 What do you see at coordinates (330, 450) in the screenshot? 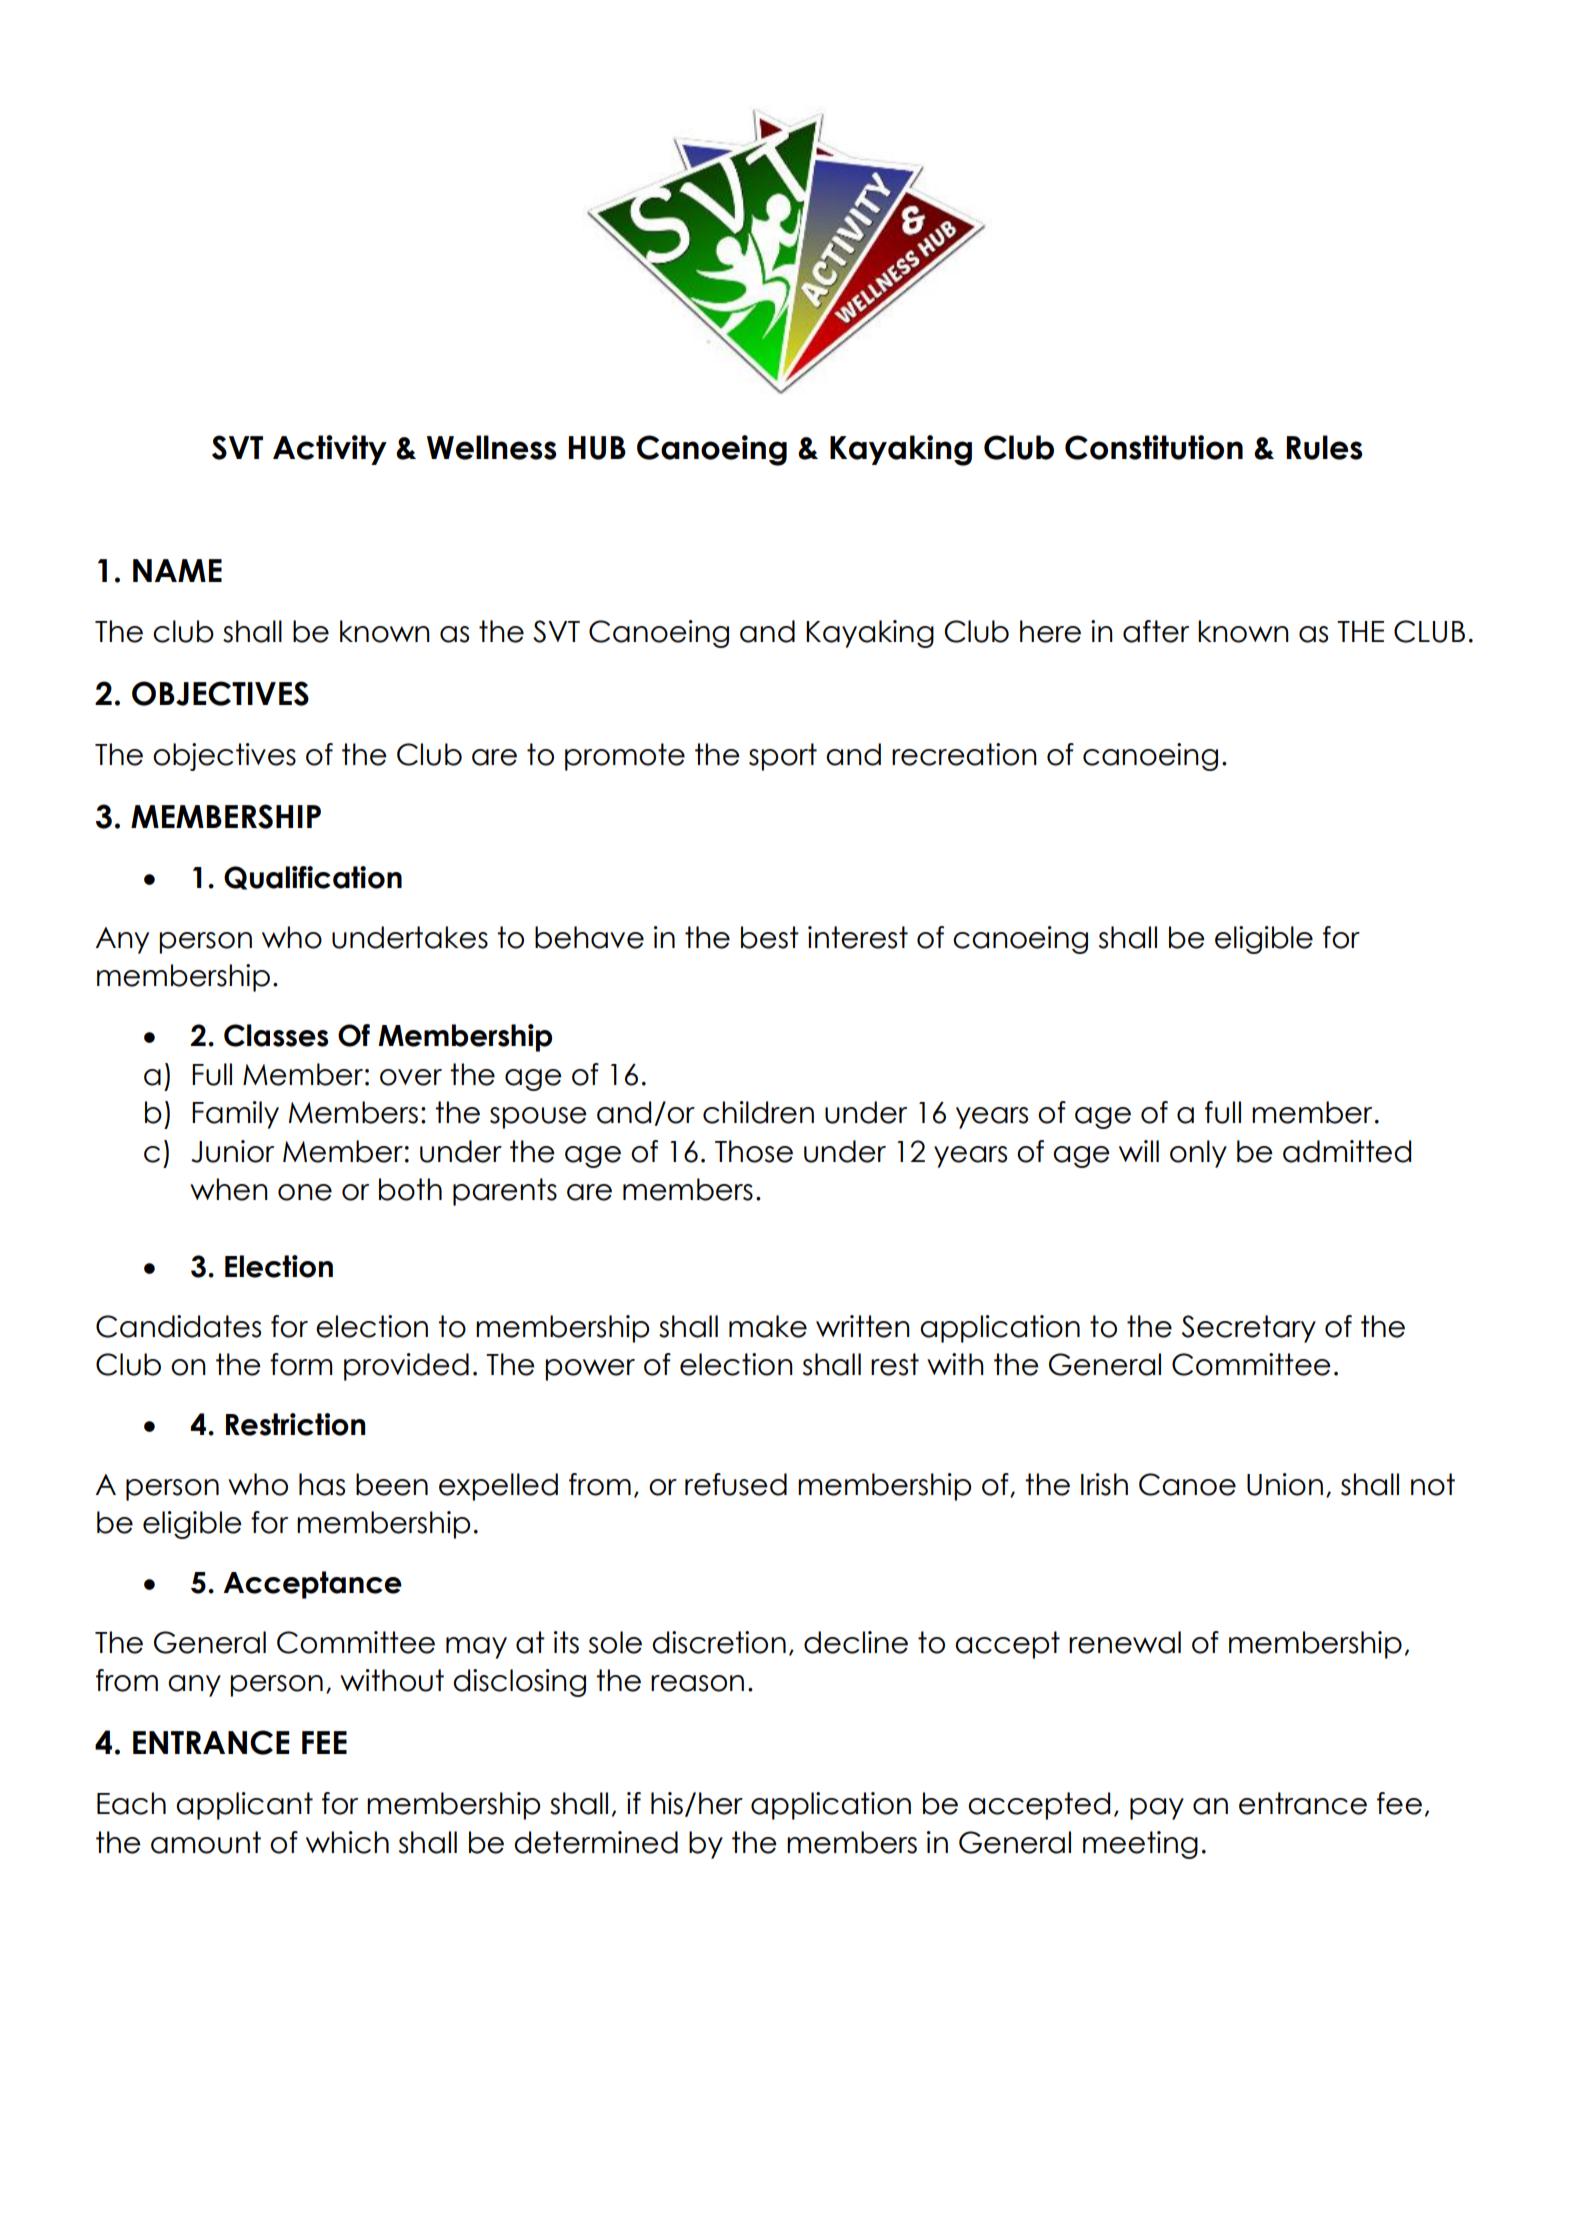
I see `Activity` at bounding box center [330, 450].
